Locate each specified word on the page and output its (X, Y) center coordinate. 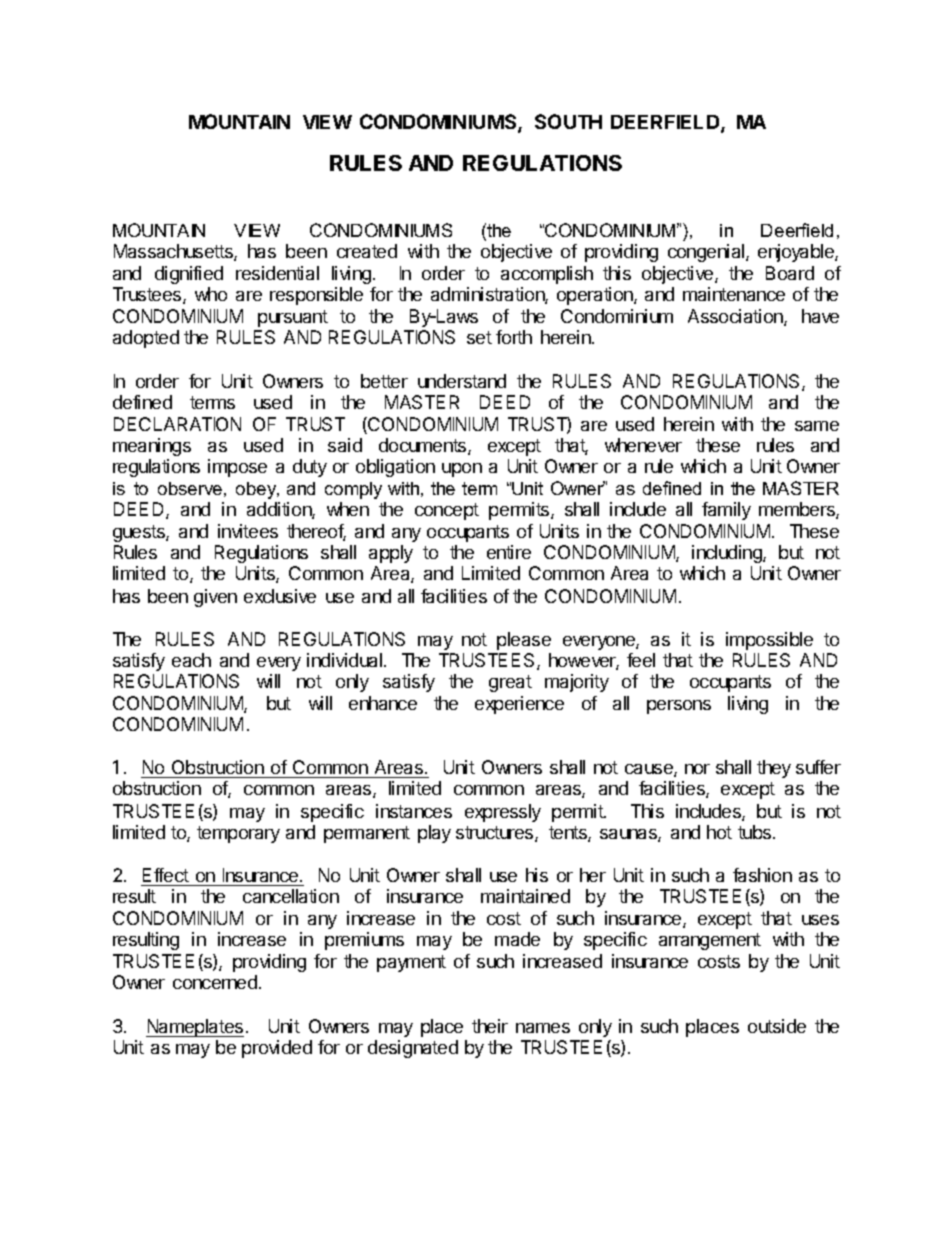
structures (496, 834)
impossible (769, 641)
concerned (215, 982)
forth (514, 337)
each (191, 660)
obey (257, 490)
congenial (707, 253)
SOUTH (568, 121)
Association (736, 317)
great (510, 683)
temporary (238, 834)
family (726, 511)
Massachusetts (174, 252)
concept (447, 511)
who (211, 294)
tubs (756, 832)
